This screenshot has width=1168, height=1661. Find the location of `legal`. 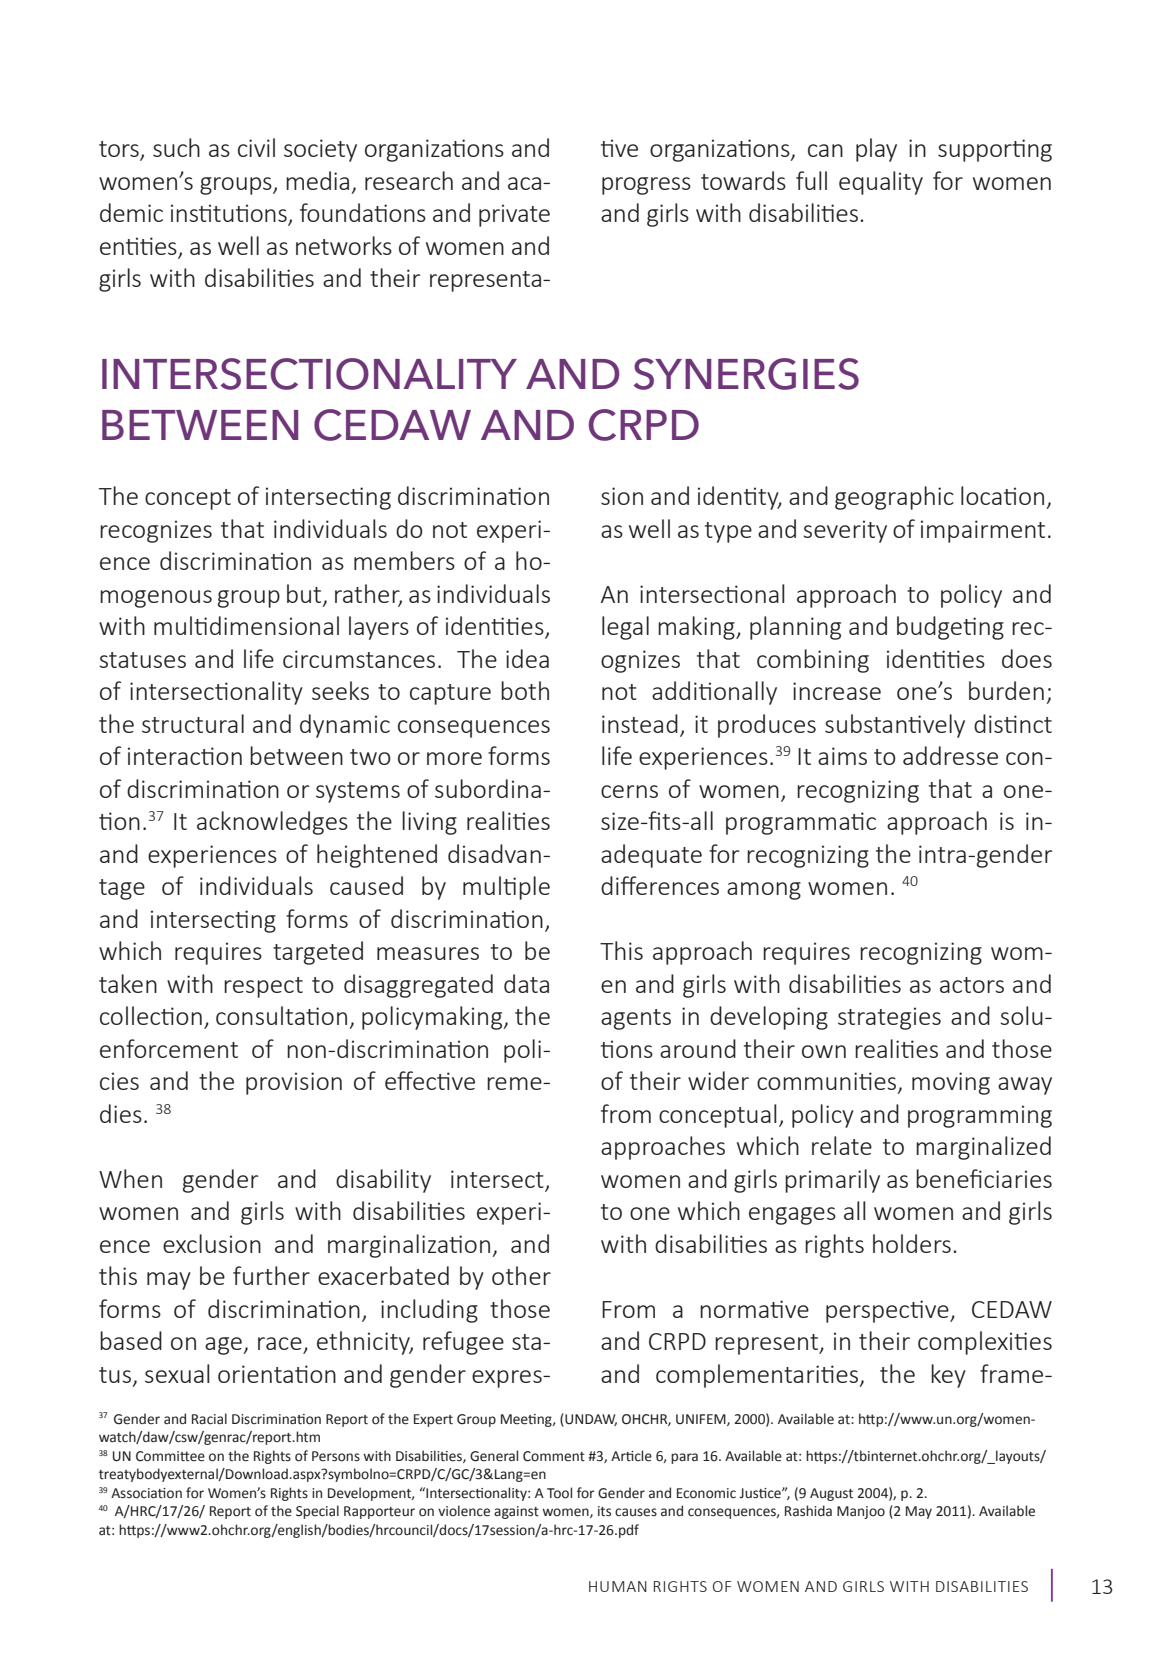

legal is located at coordinates (625, 628).
